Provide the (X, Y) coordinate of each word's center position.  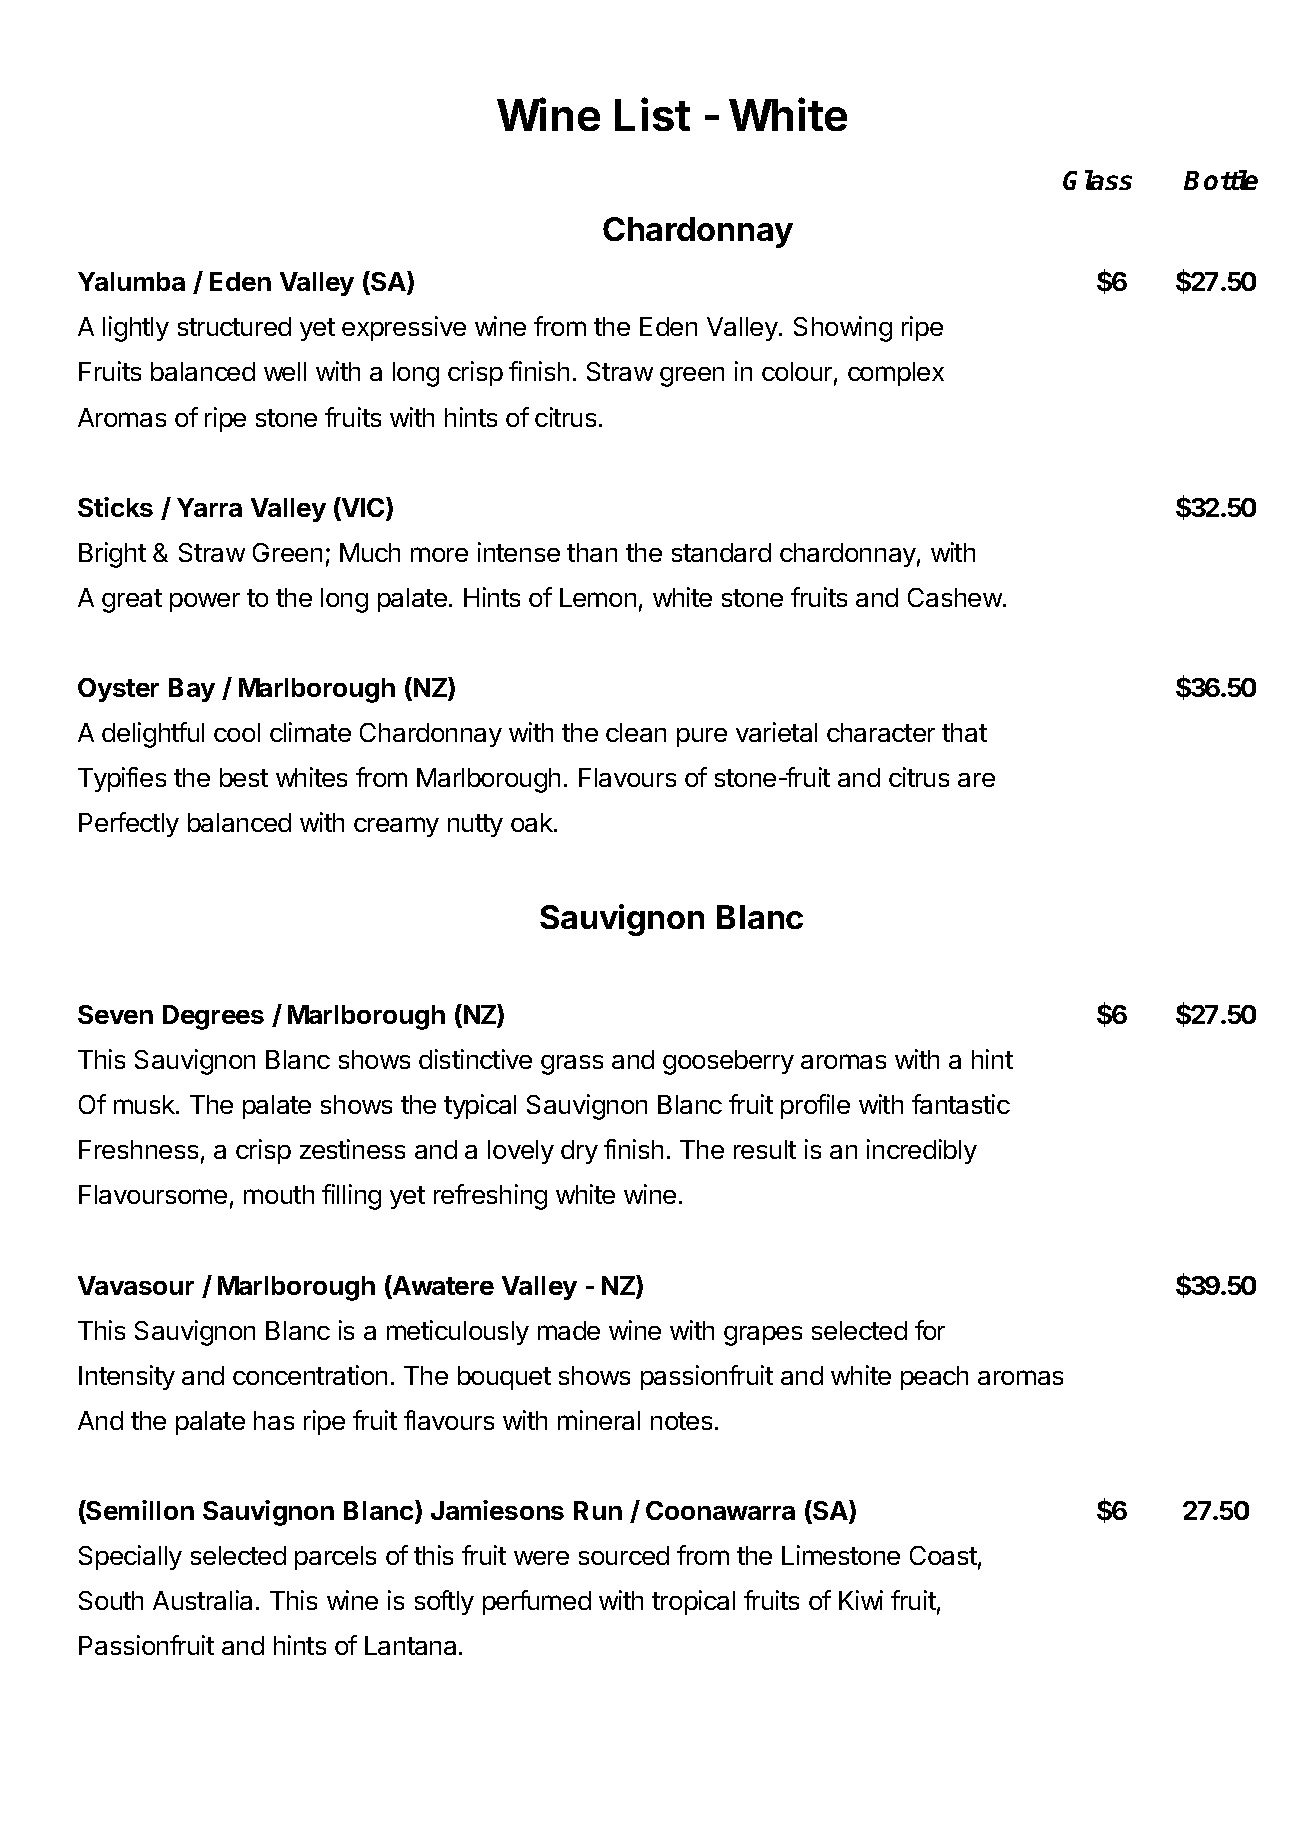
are (976, 780)
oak (533, 822)
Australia (202, 1600)
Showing (843, 329)
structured (234, 326)
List (652, 114)
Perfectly (129, 824)
